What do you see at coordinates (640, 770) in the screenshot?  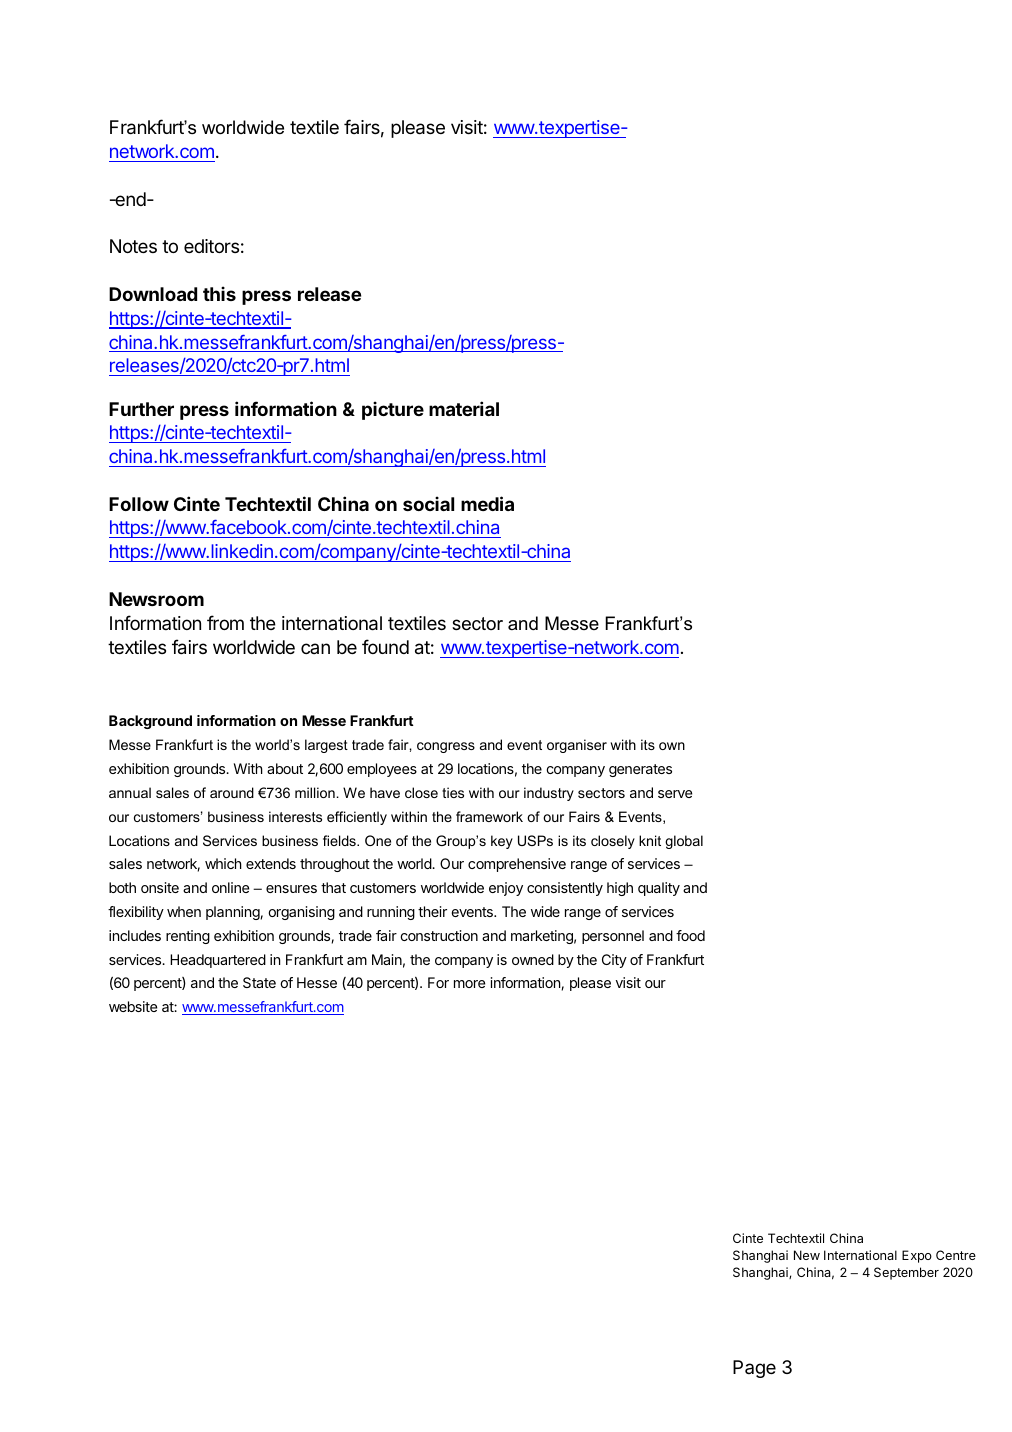 I see `generates` at bounding box center [640, 770].
